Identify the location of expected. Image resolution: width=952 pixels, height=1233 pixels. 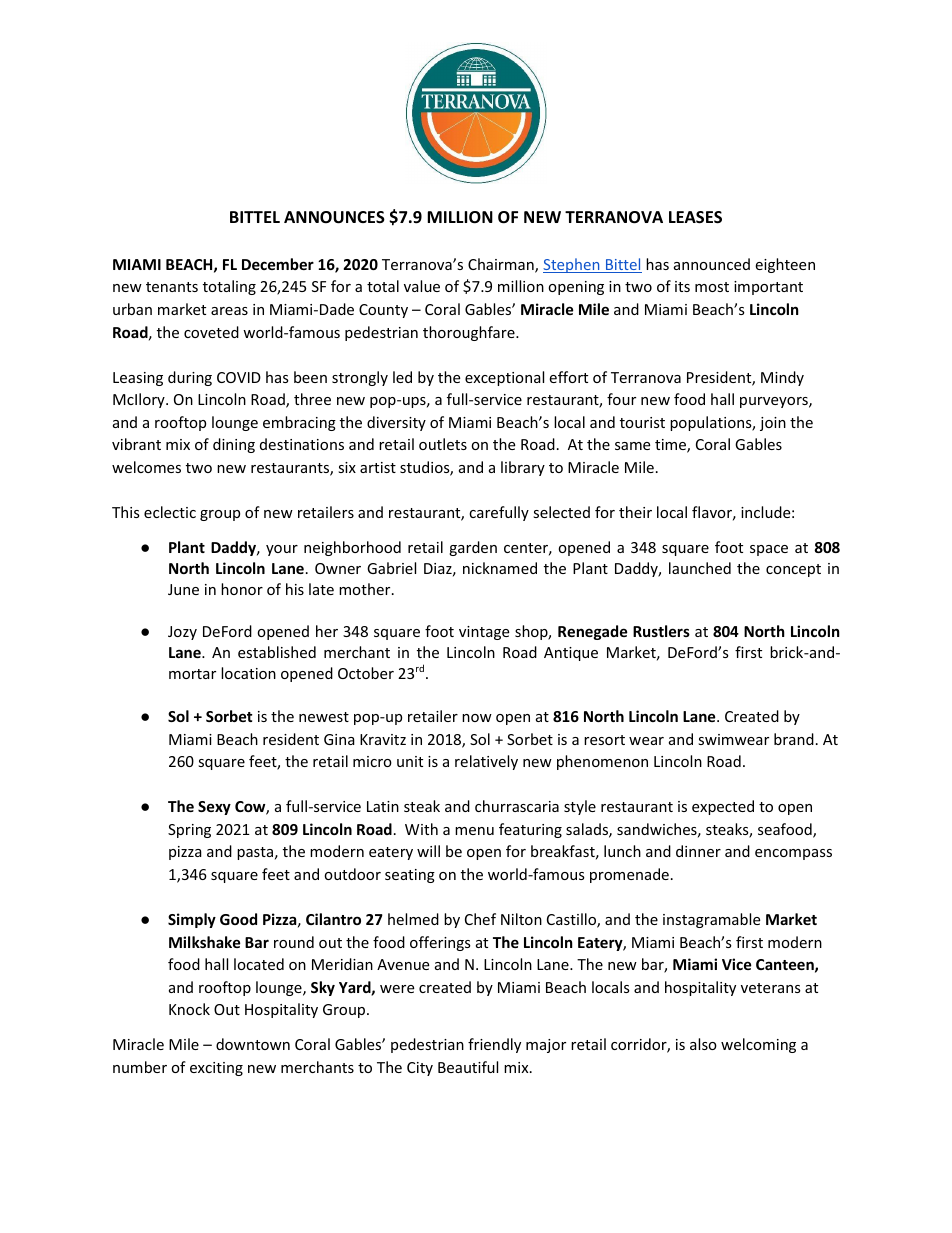
(723, 807).
